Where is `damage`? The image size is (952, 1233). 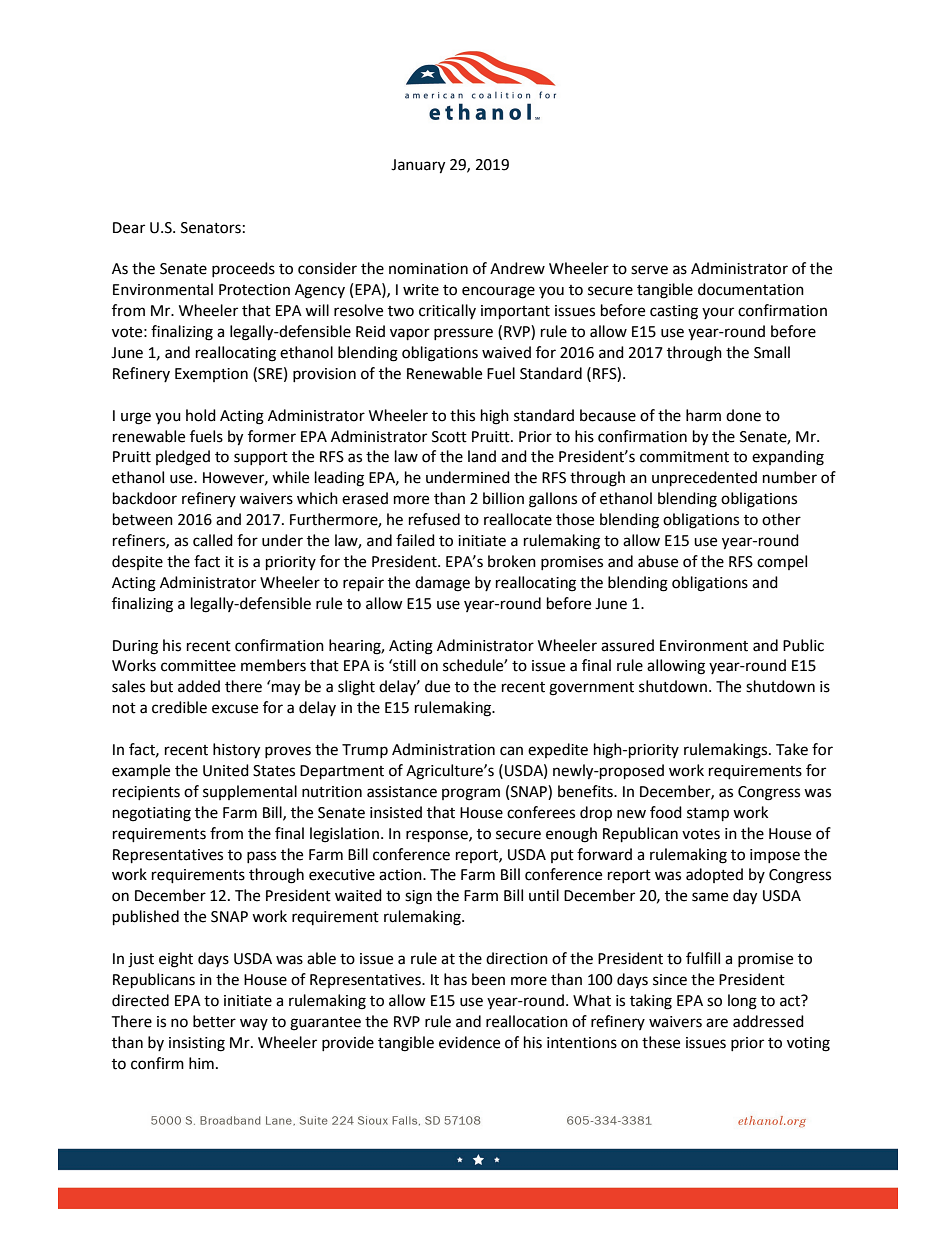 damage is located at coordinates (442, 584).
